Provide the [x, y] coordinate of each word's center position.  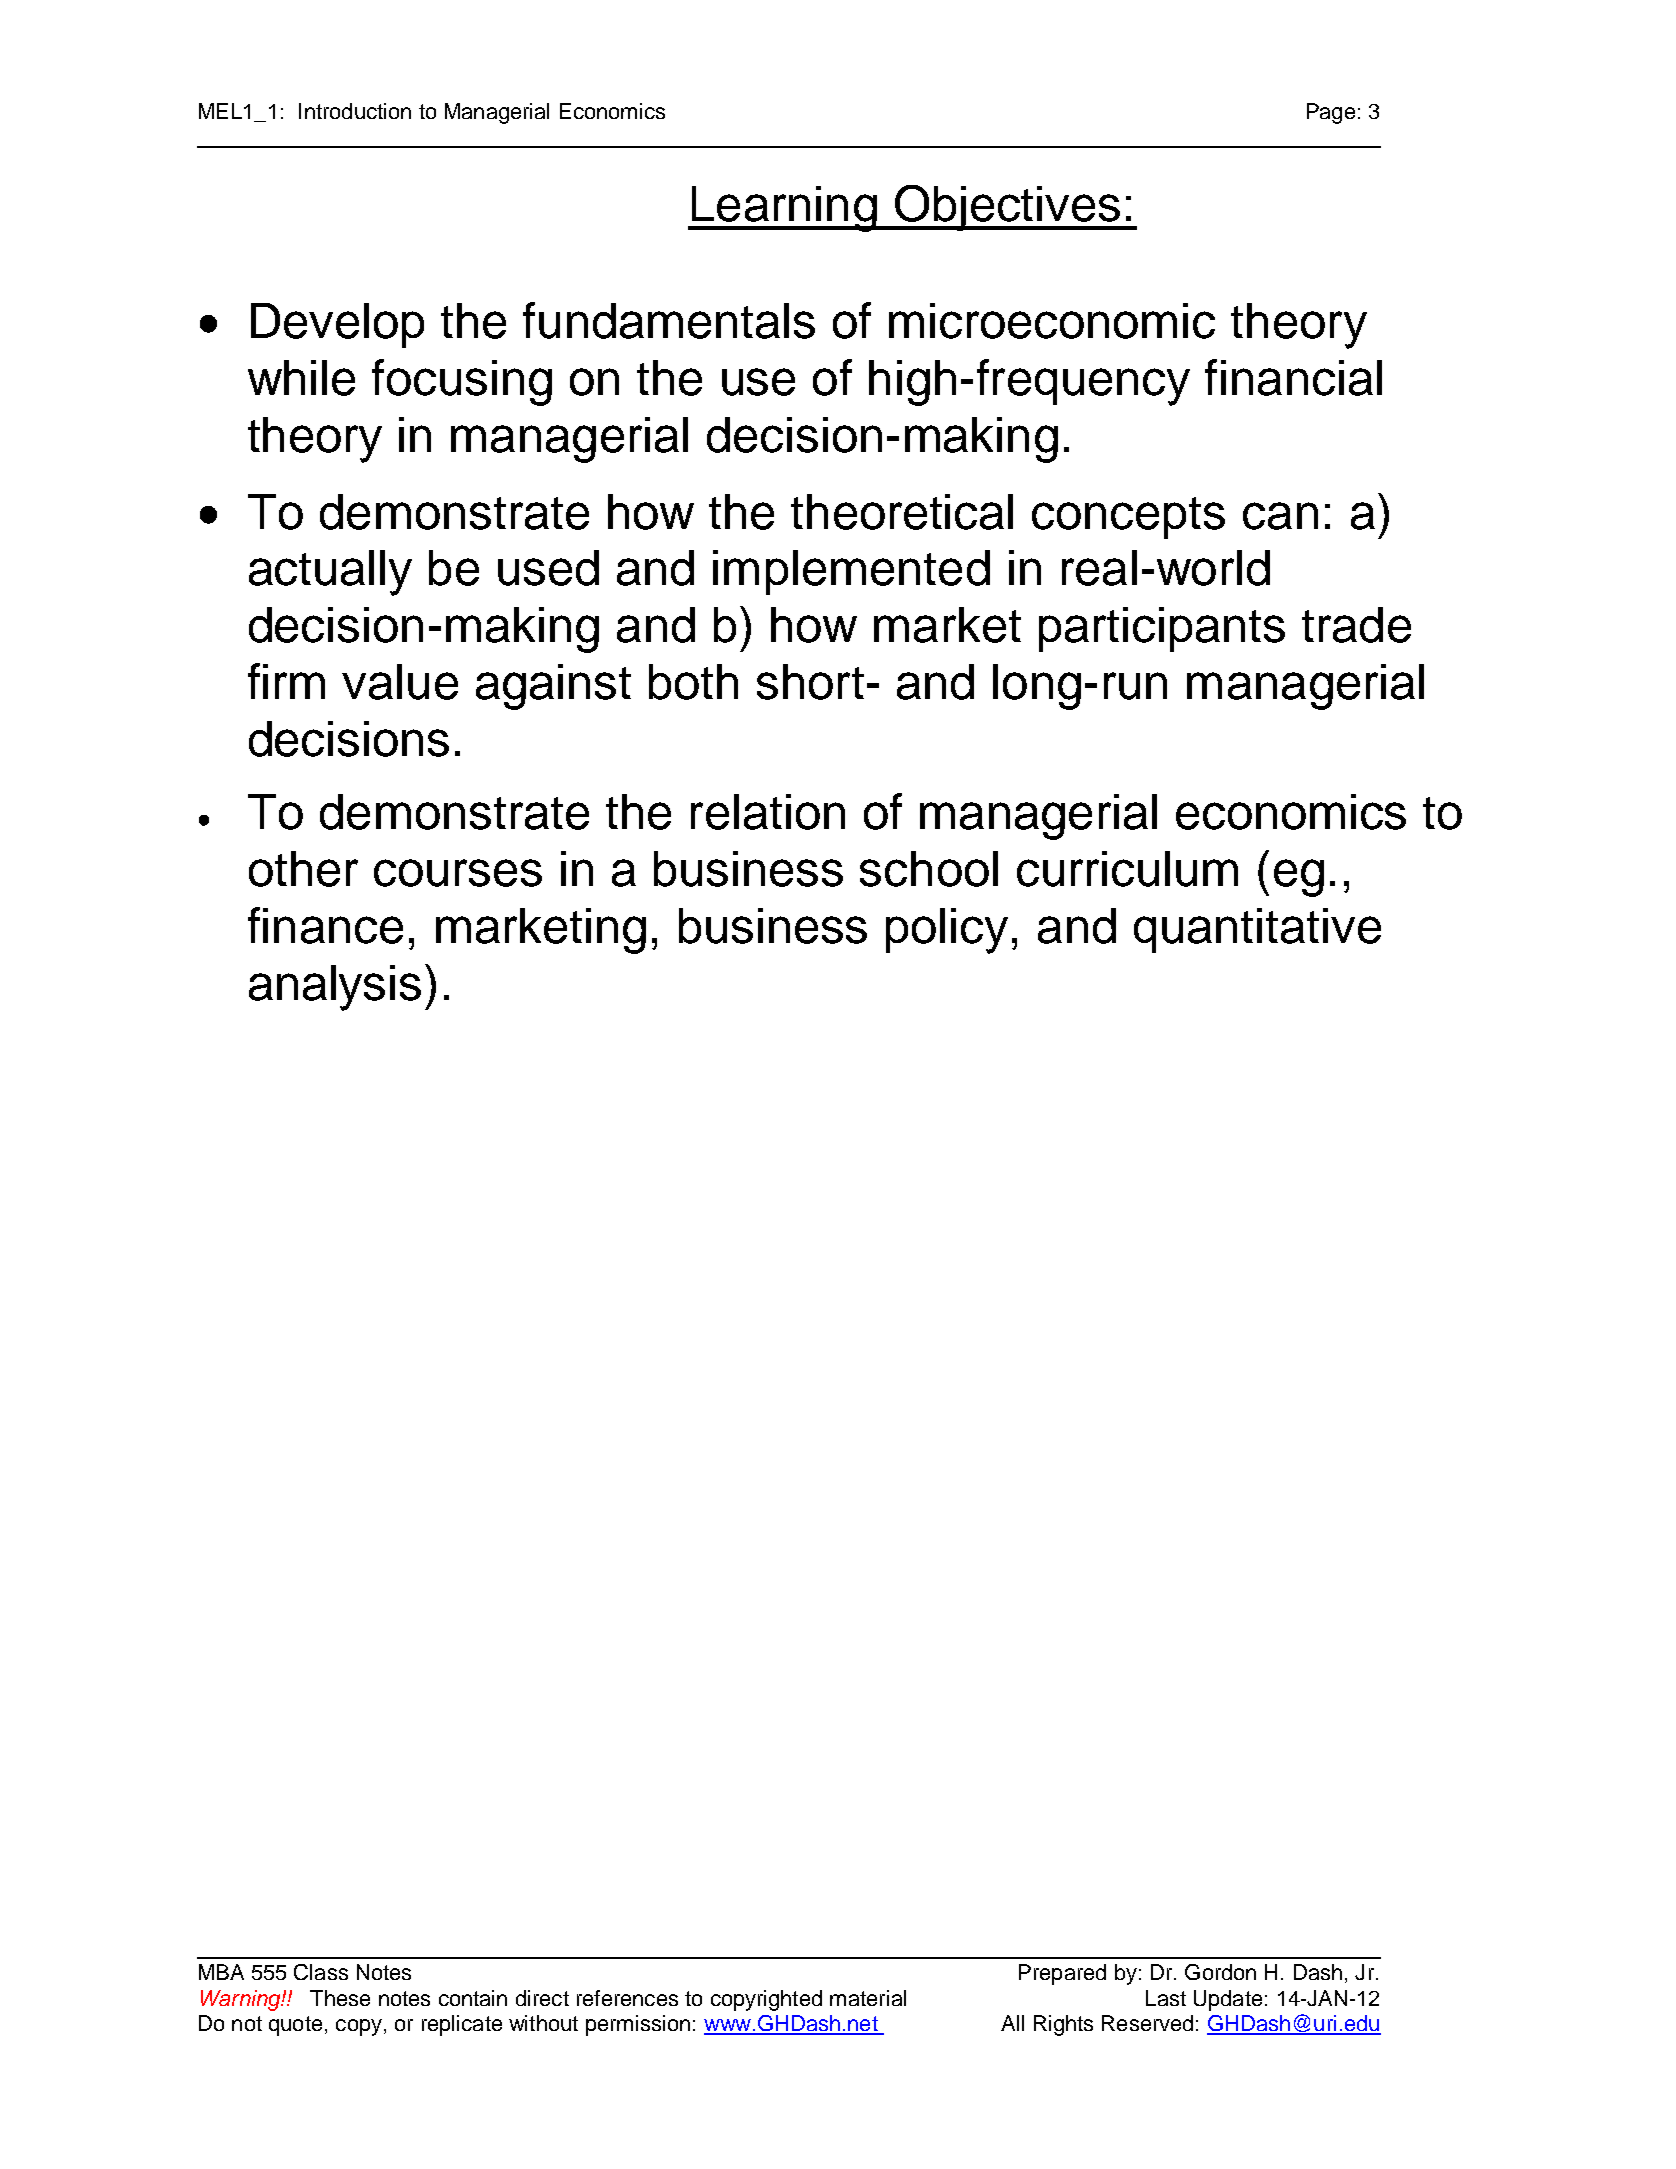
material [868, 1998]
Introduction [355, 111]
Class [321, 1972]
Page [1331, 113]
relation [768, 812]
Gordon [1220, 1972]
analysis [335, 988]
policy [947, 931]
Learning [784, 209]
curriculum [1127, 869]
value [400, 682]
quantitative [1257, 930]
